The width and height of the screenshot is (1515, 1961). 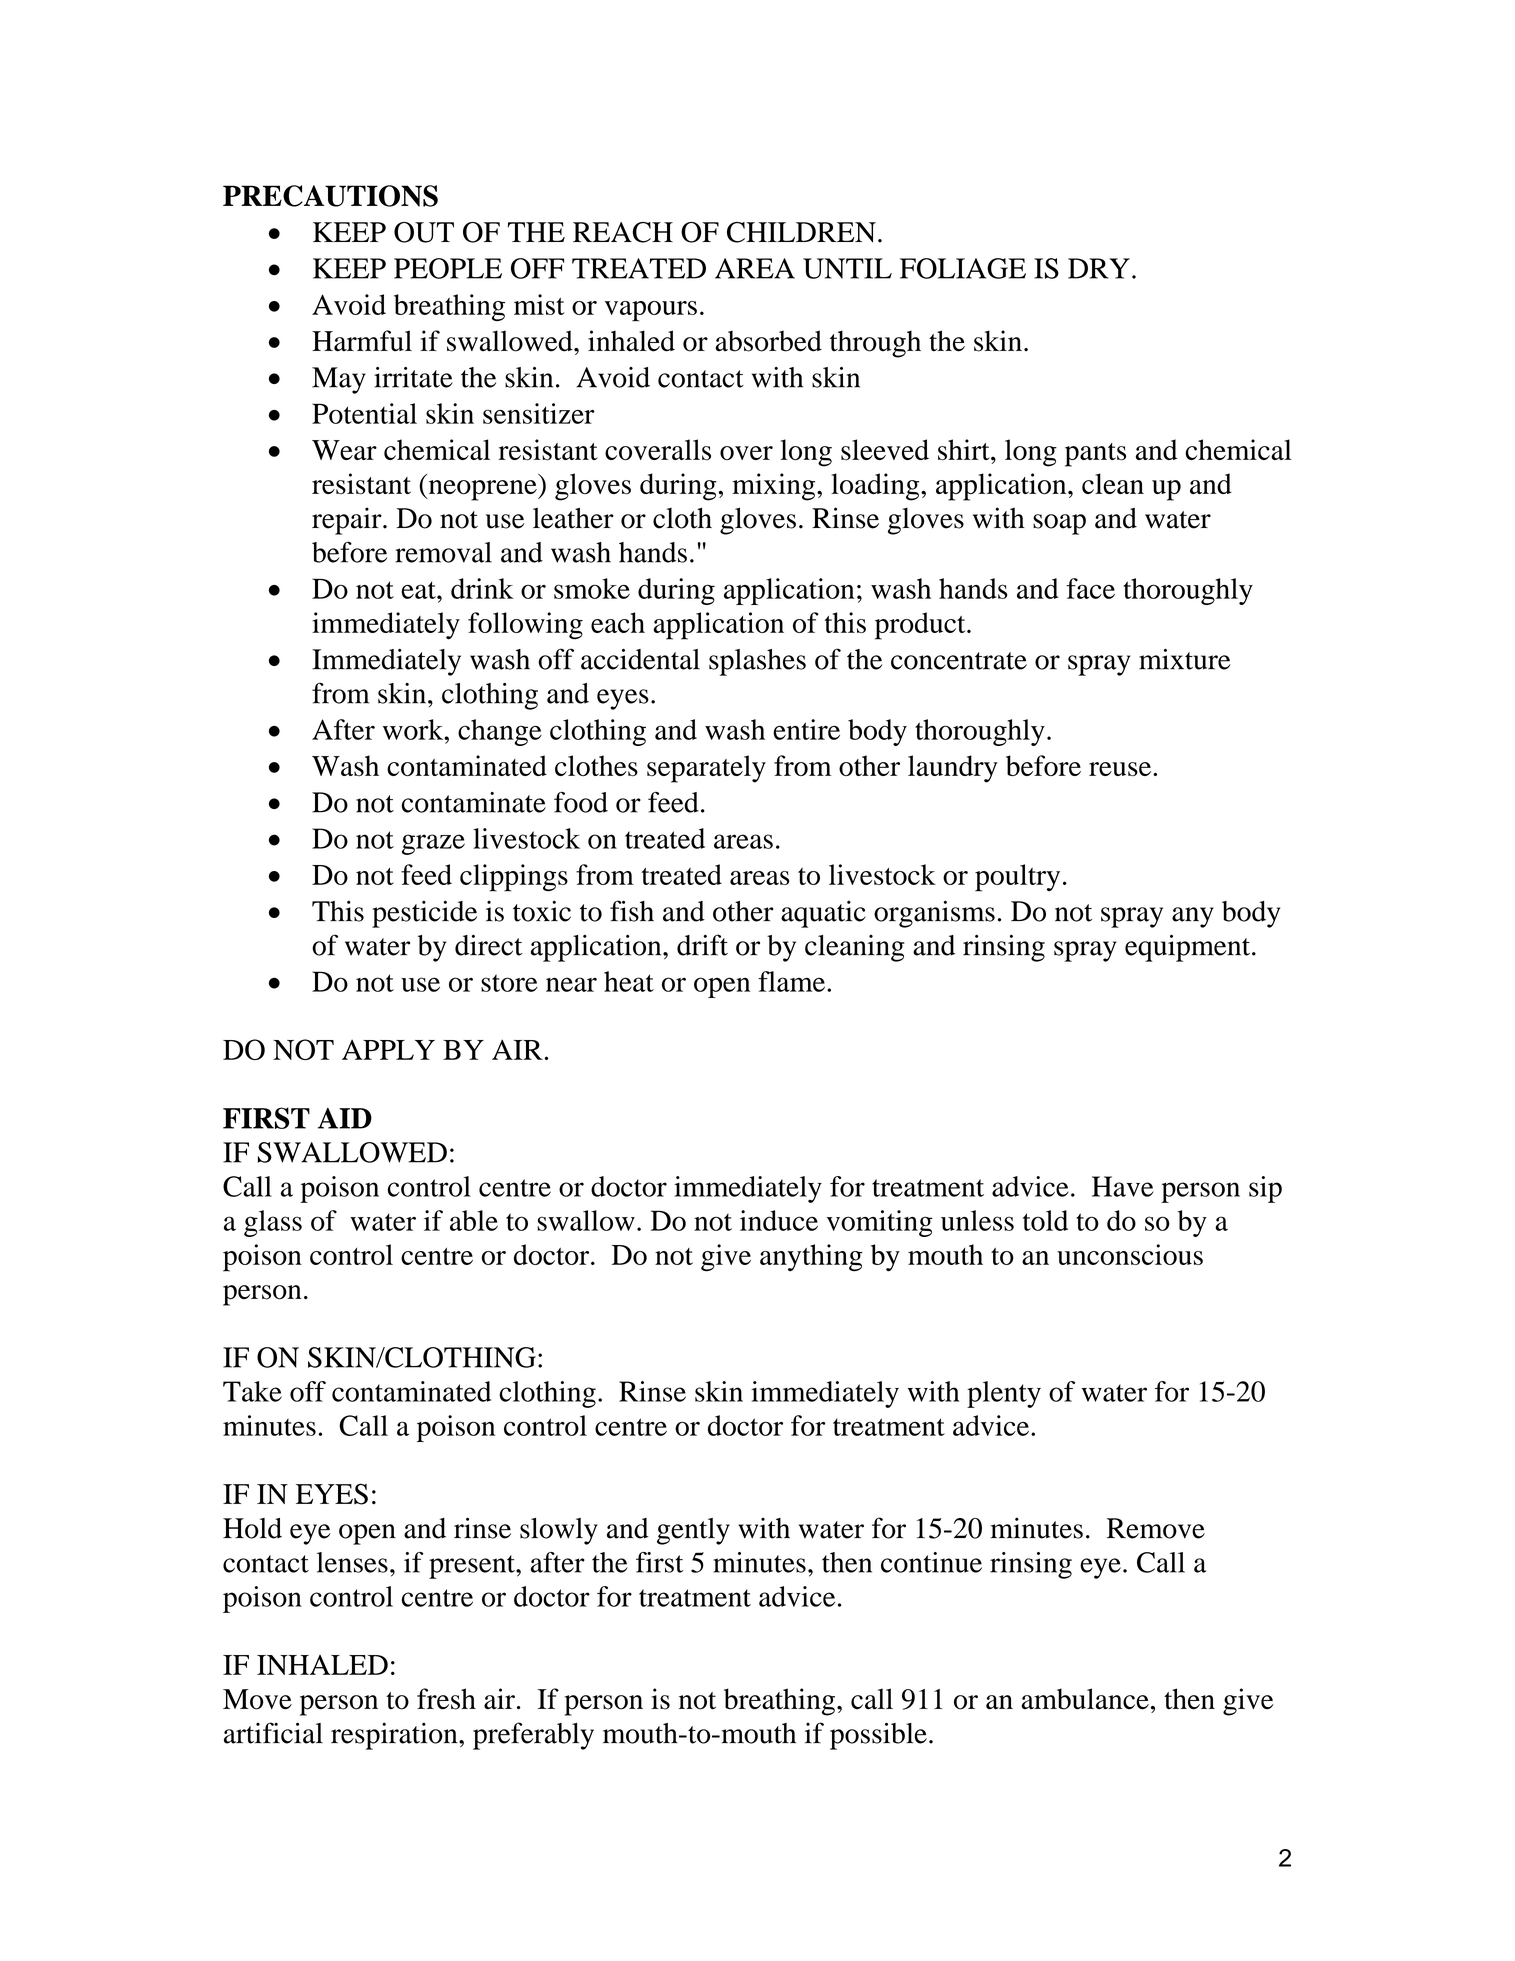 I want to click on CHILDREN, so click(x=801, y=232).
